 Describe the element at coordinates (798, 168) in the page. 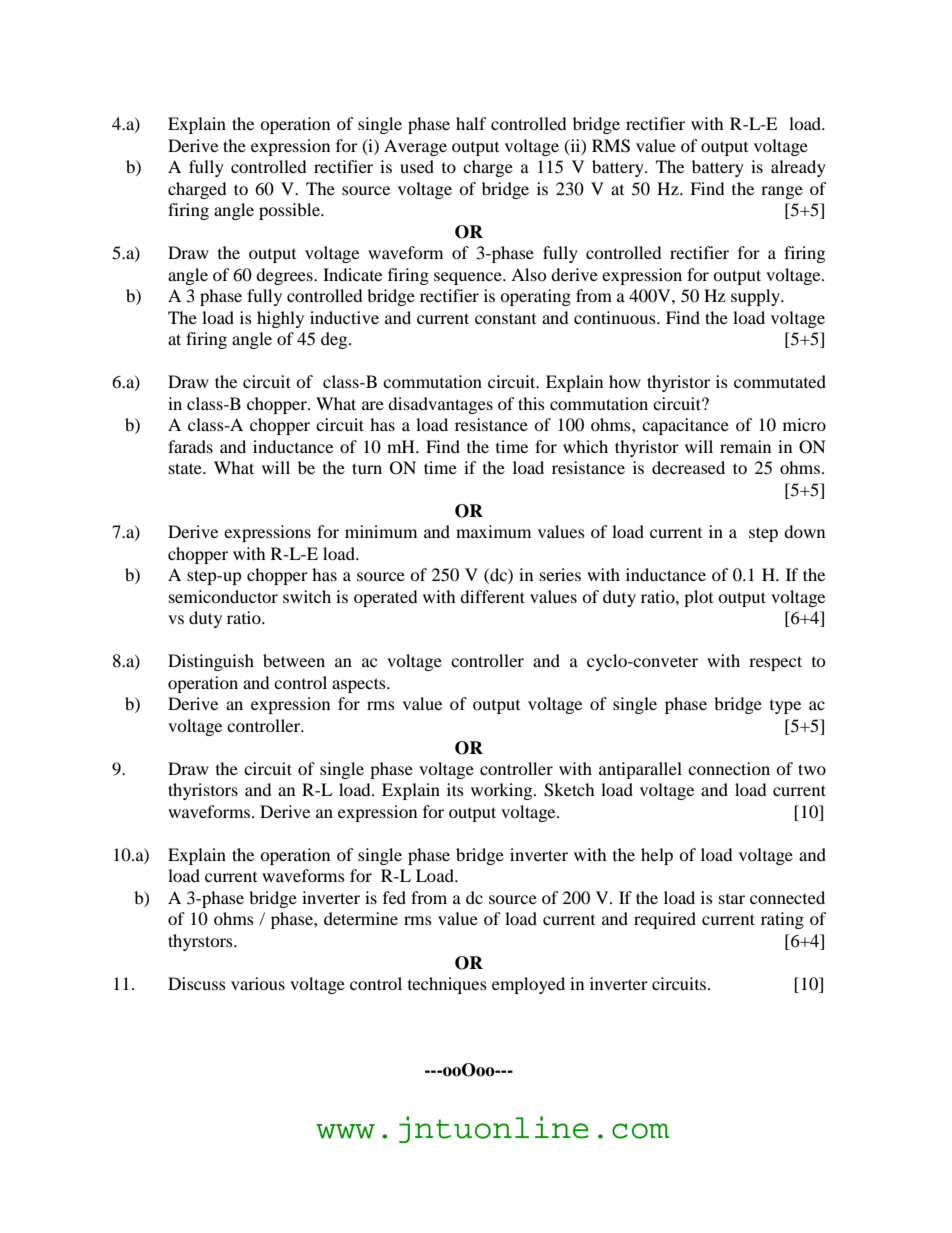

I see `already` at that location.
